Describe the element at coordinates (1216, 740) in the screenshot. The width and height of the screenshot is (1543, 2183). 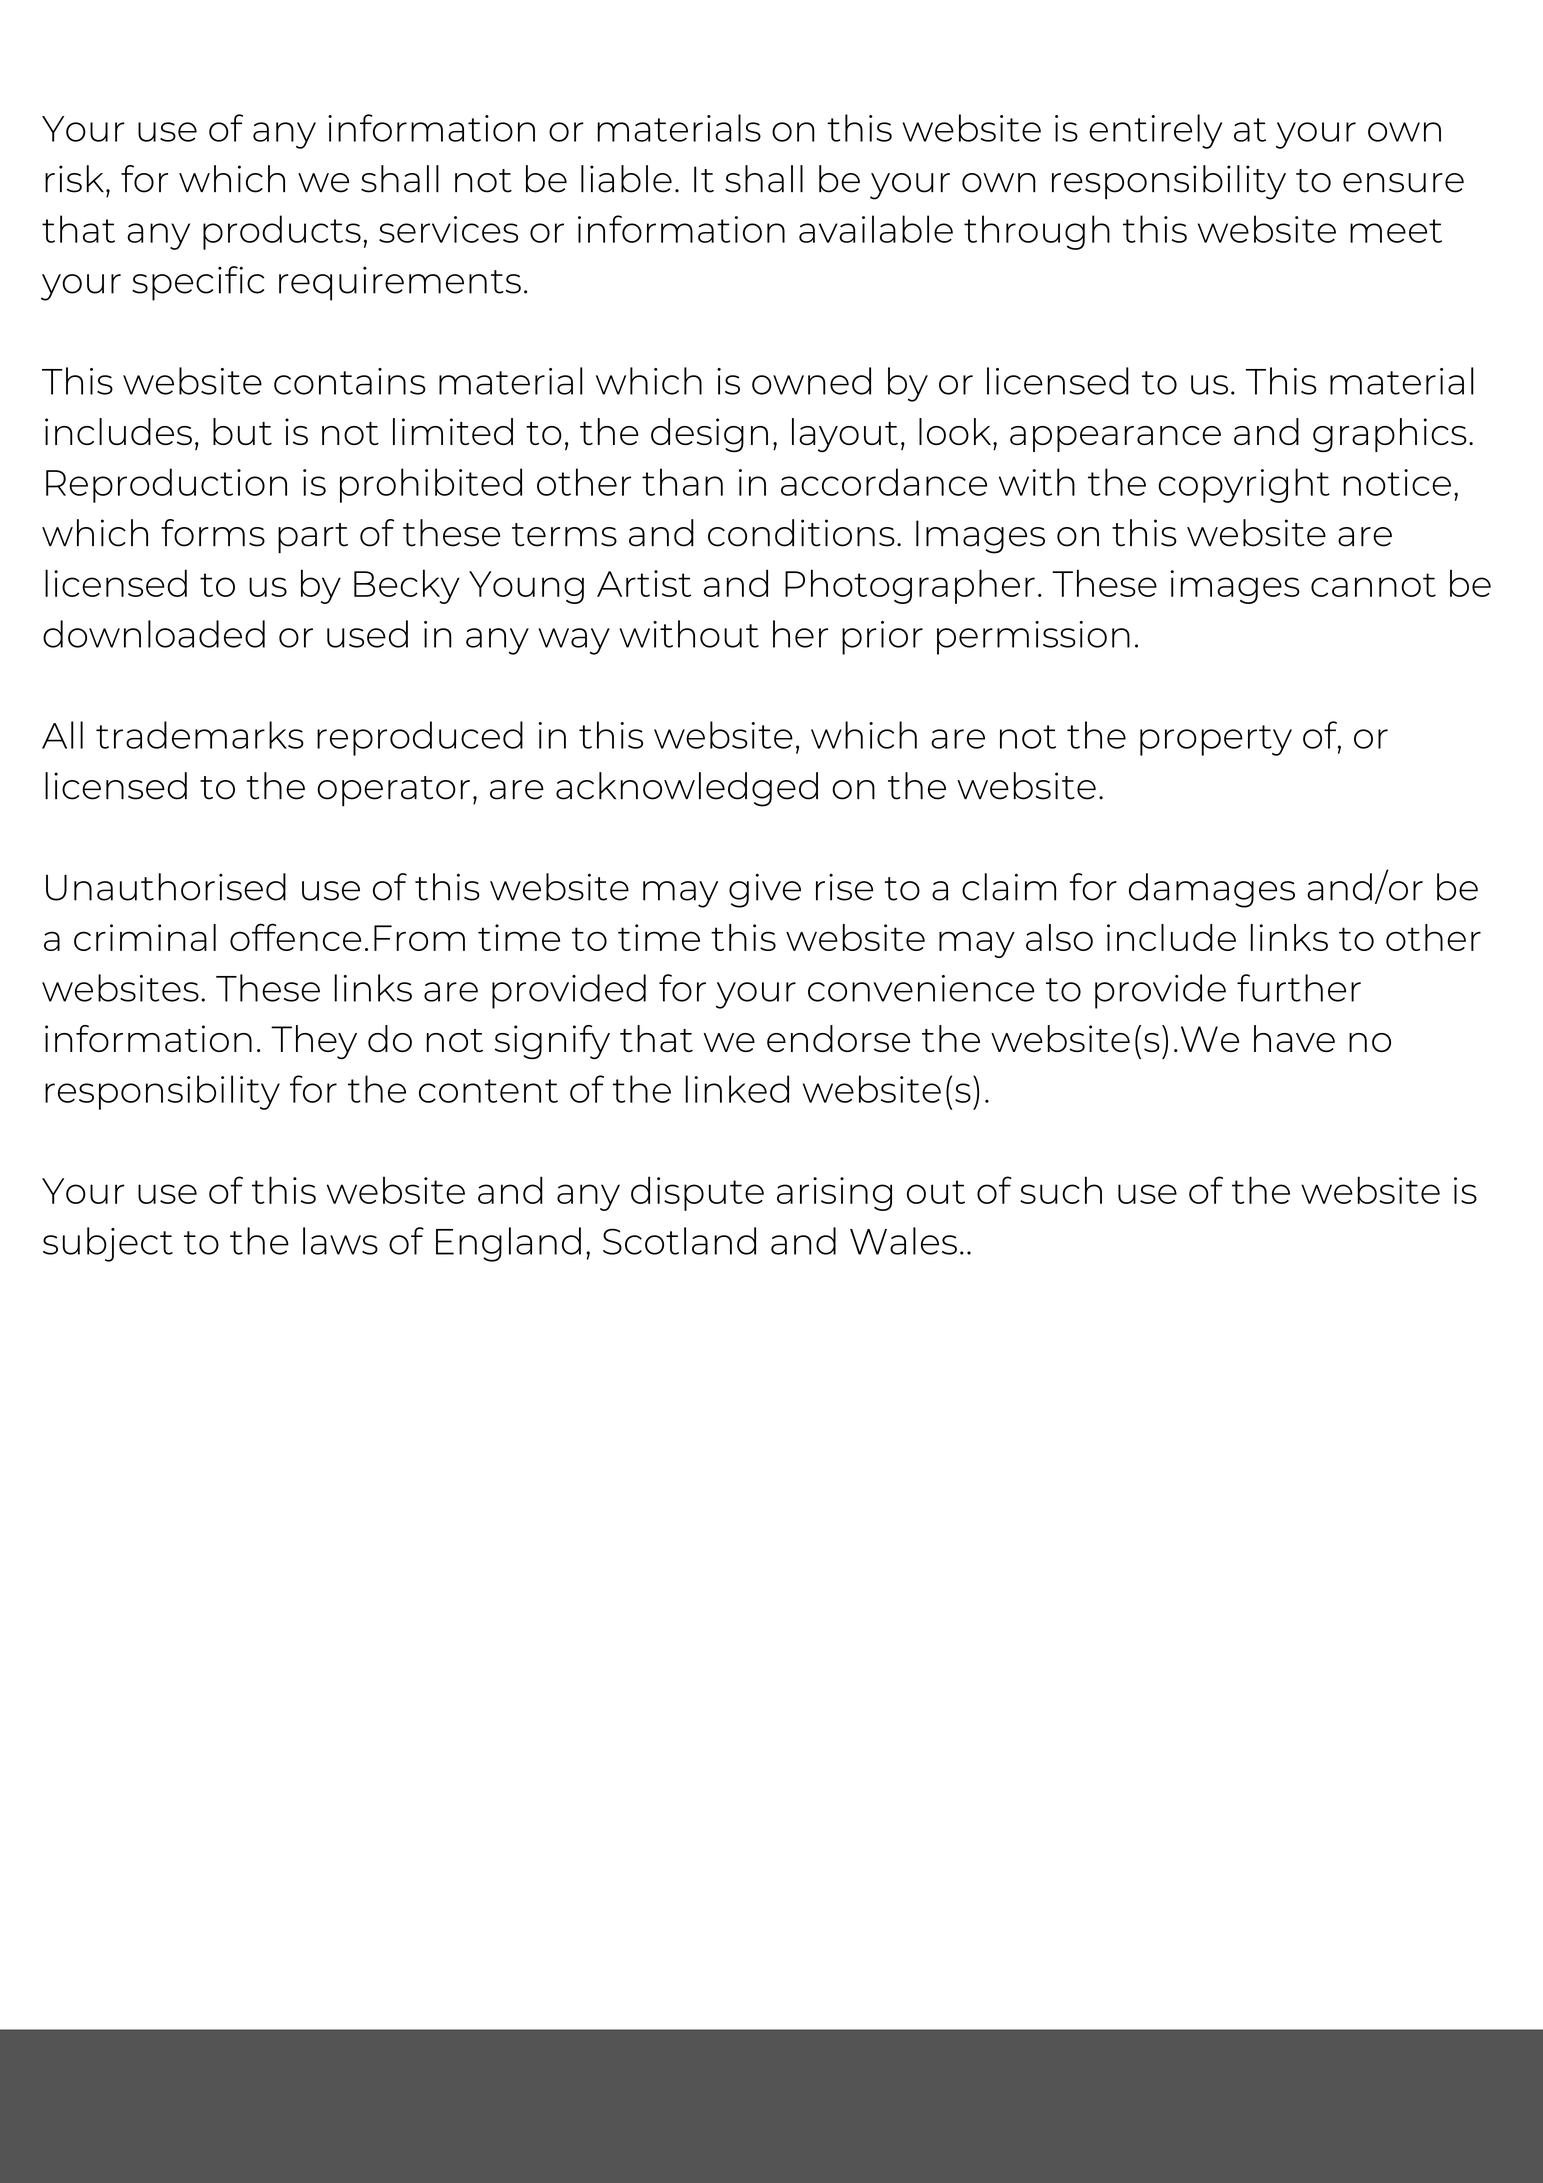
I see `property` at that location.
